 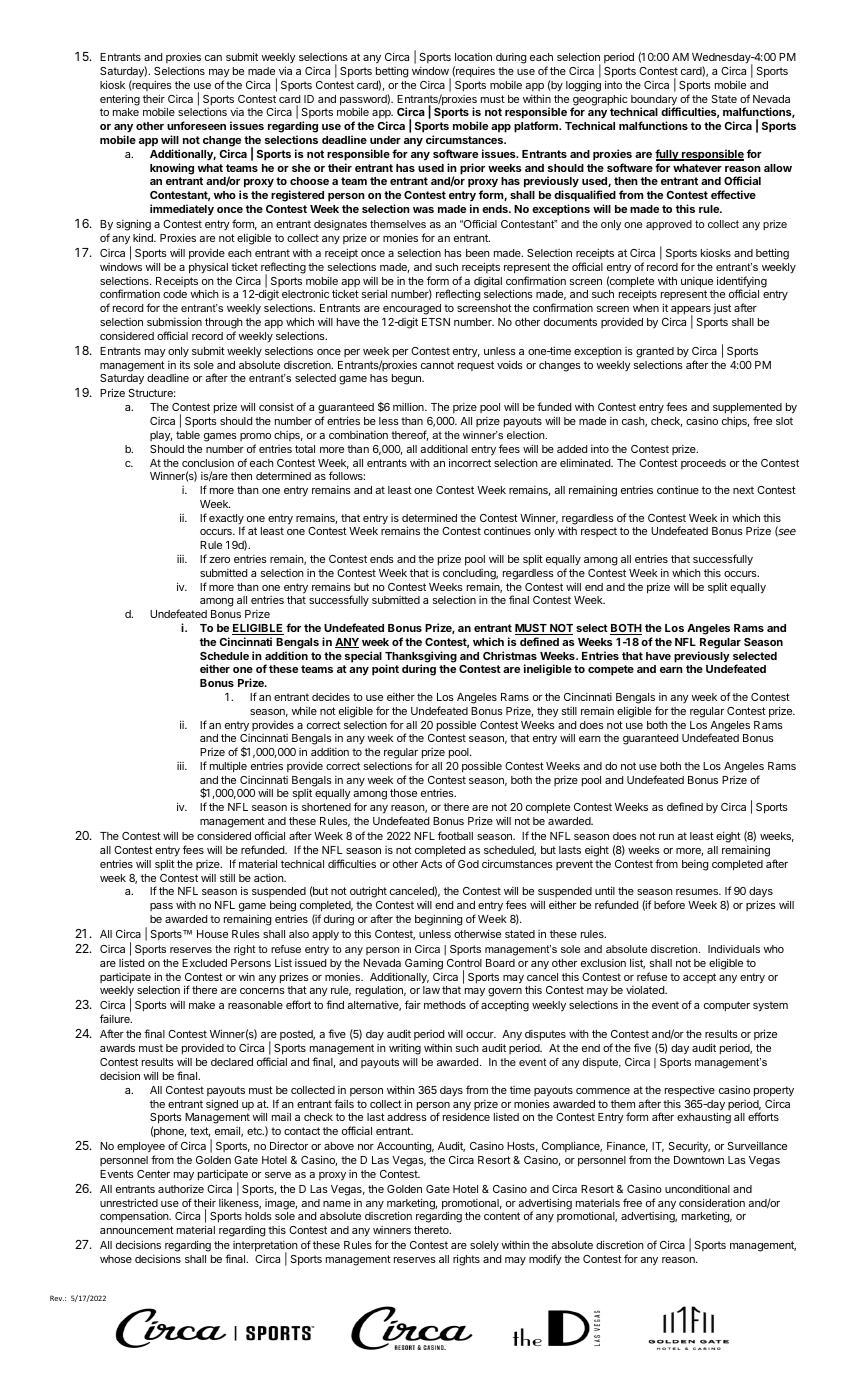 What do you see at coordinates (473, 57) in the screenshot?
I see `location` at bounding box center [473, 57].
